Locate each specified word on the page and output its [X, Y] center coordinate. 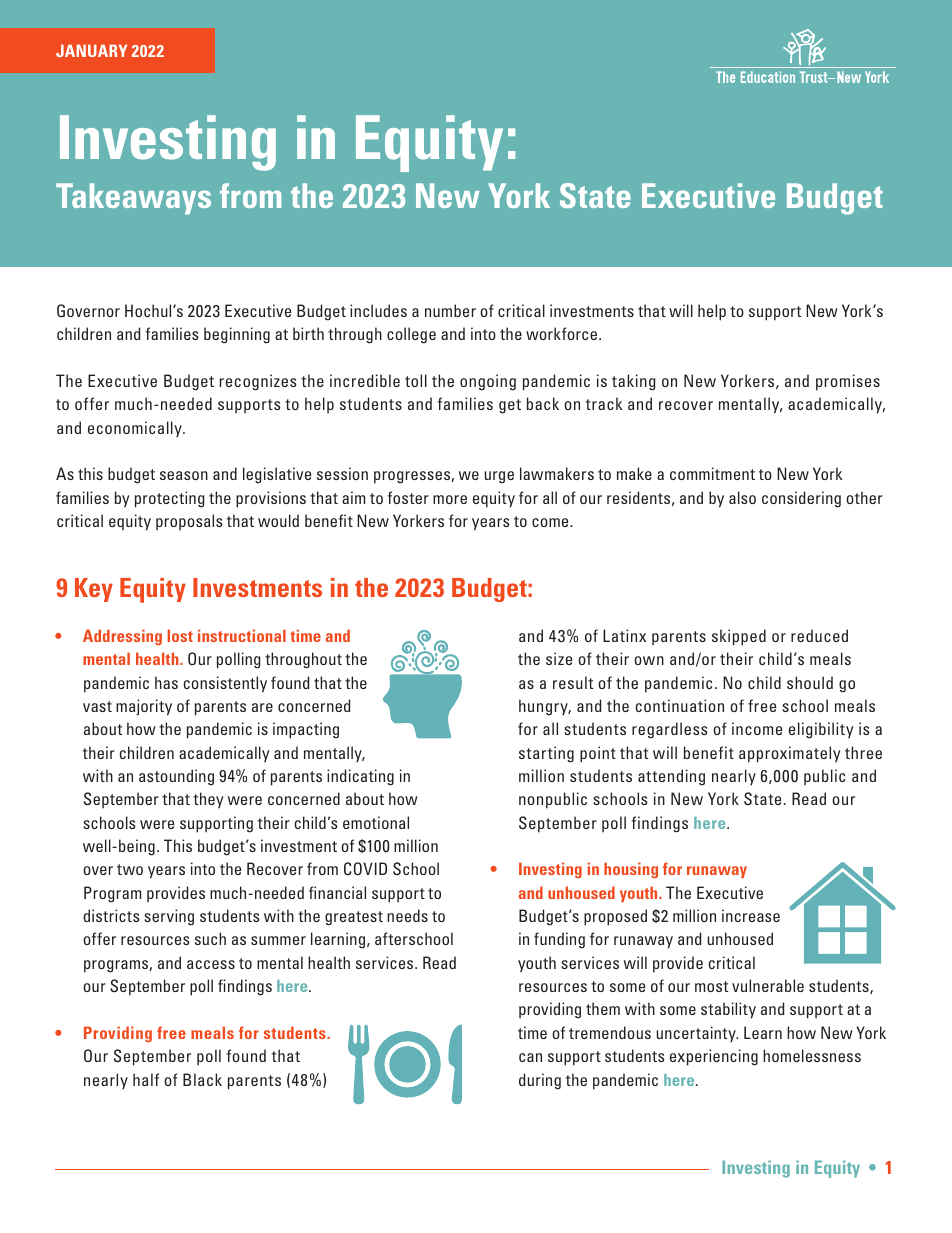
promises [848, 382]
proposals [189, 522]
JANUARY [91, 50]
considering [801, 499]
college [411, 335]
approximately [790, 754]
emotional [376, 822]
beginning [237, 335]
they [208, 800]
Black [202, 1079]
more [450, 499]
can [530, 1057]
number [450, 310]
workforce [563, 333]
